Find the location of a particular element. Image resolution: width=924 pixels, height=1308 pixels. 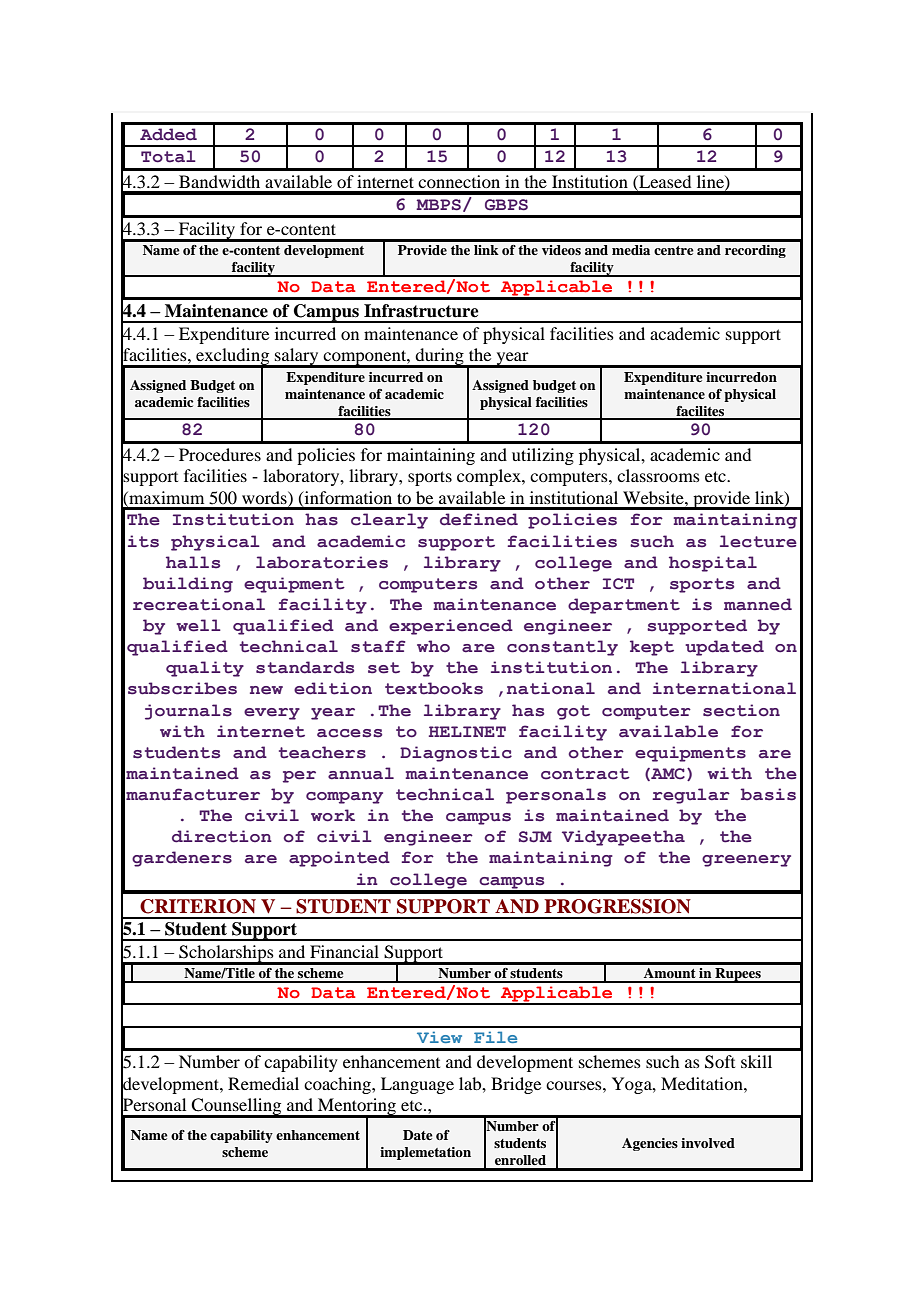

CRITERION is located at coordinates (198, 906).
